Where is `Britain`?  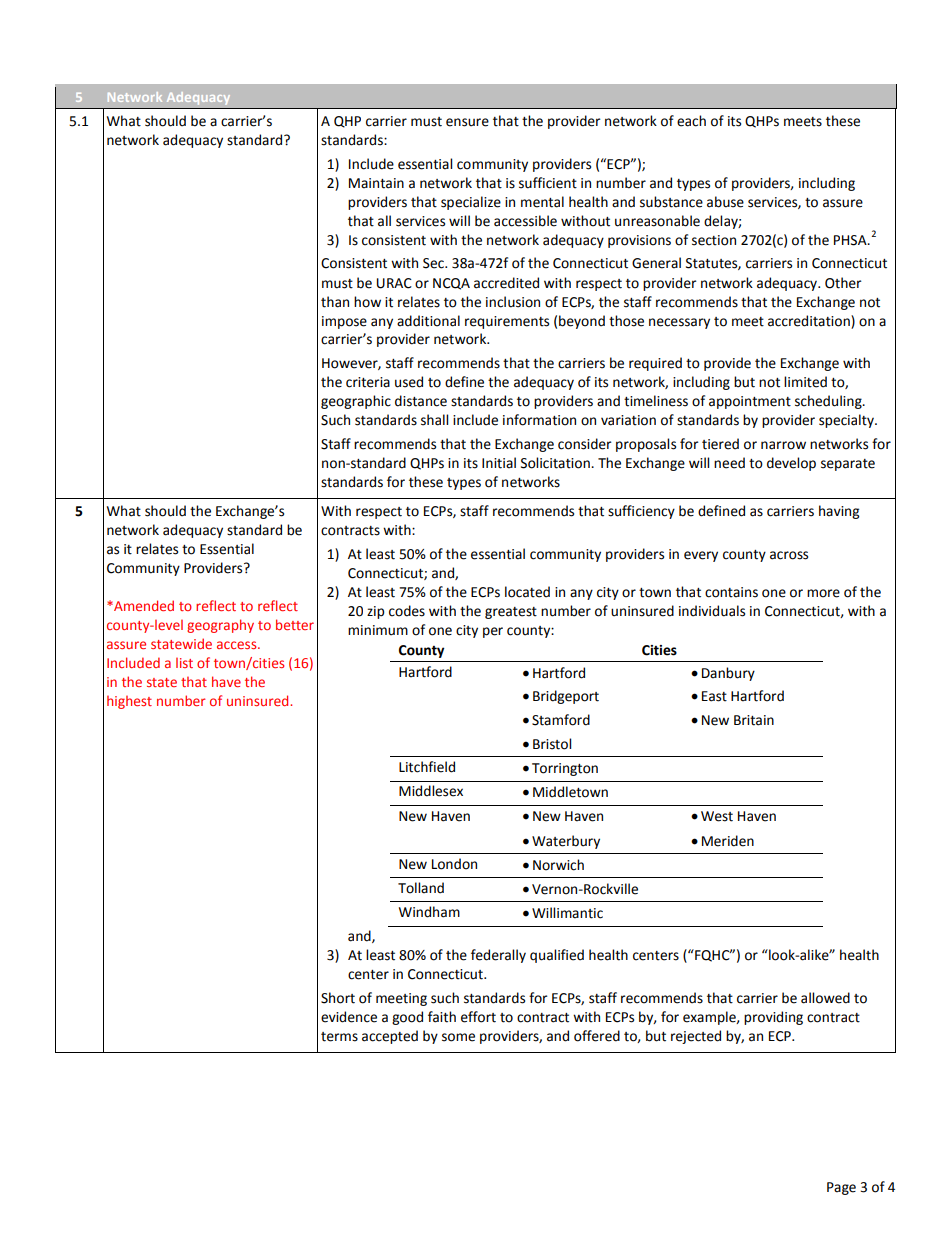
Britain is located at coordinates (754, 720).
